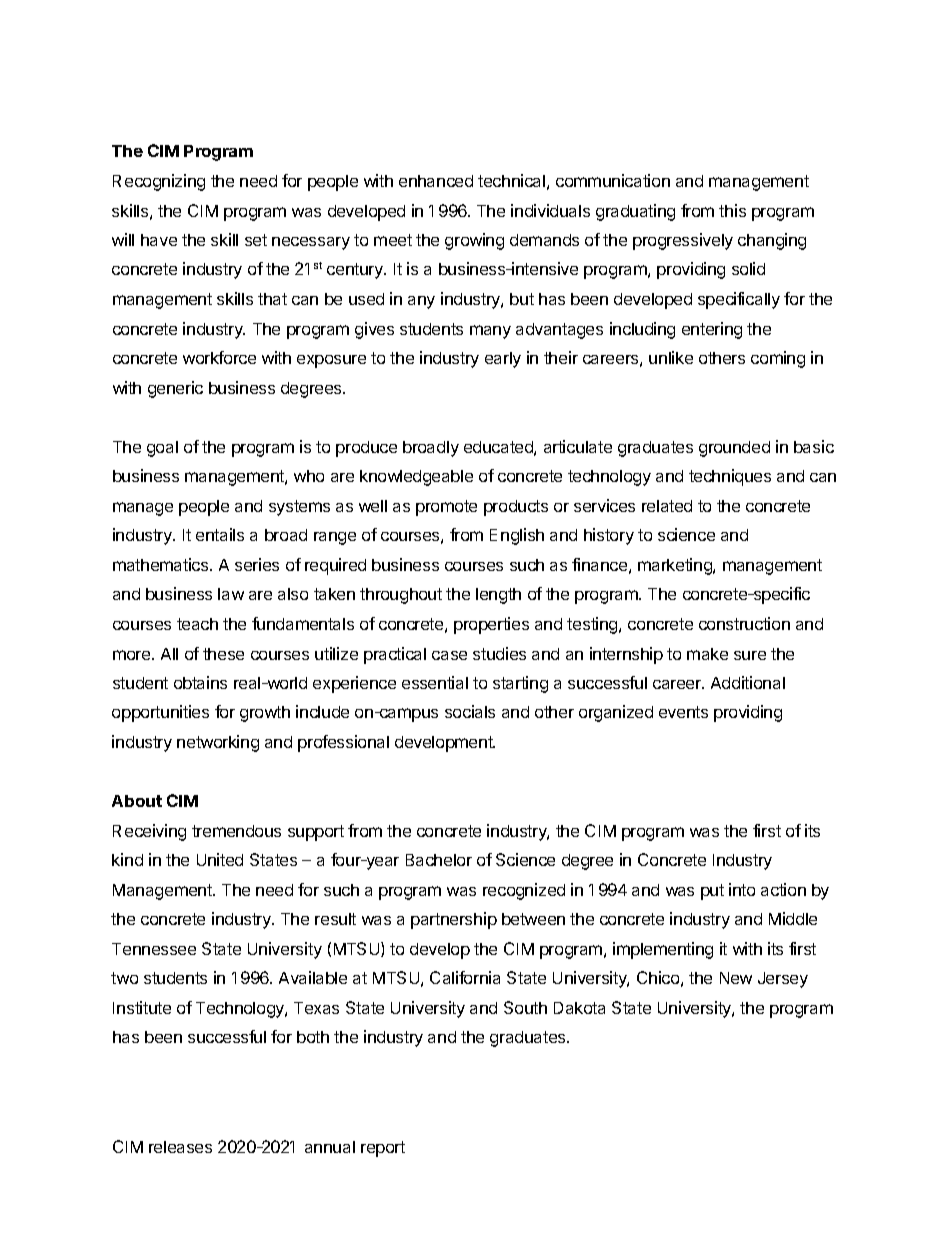  What do you see at coordinates (180, 1147) in the screenshot?
I see `releases` at bounding box center [180, 1147].
